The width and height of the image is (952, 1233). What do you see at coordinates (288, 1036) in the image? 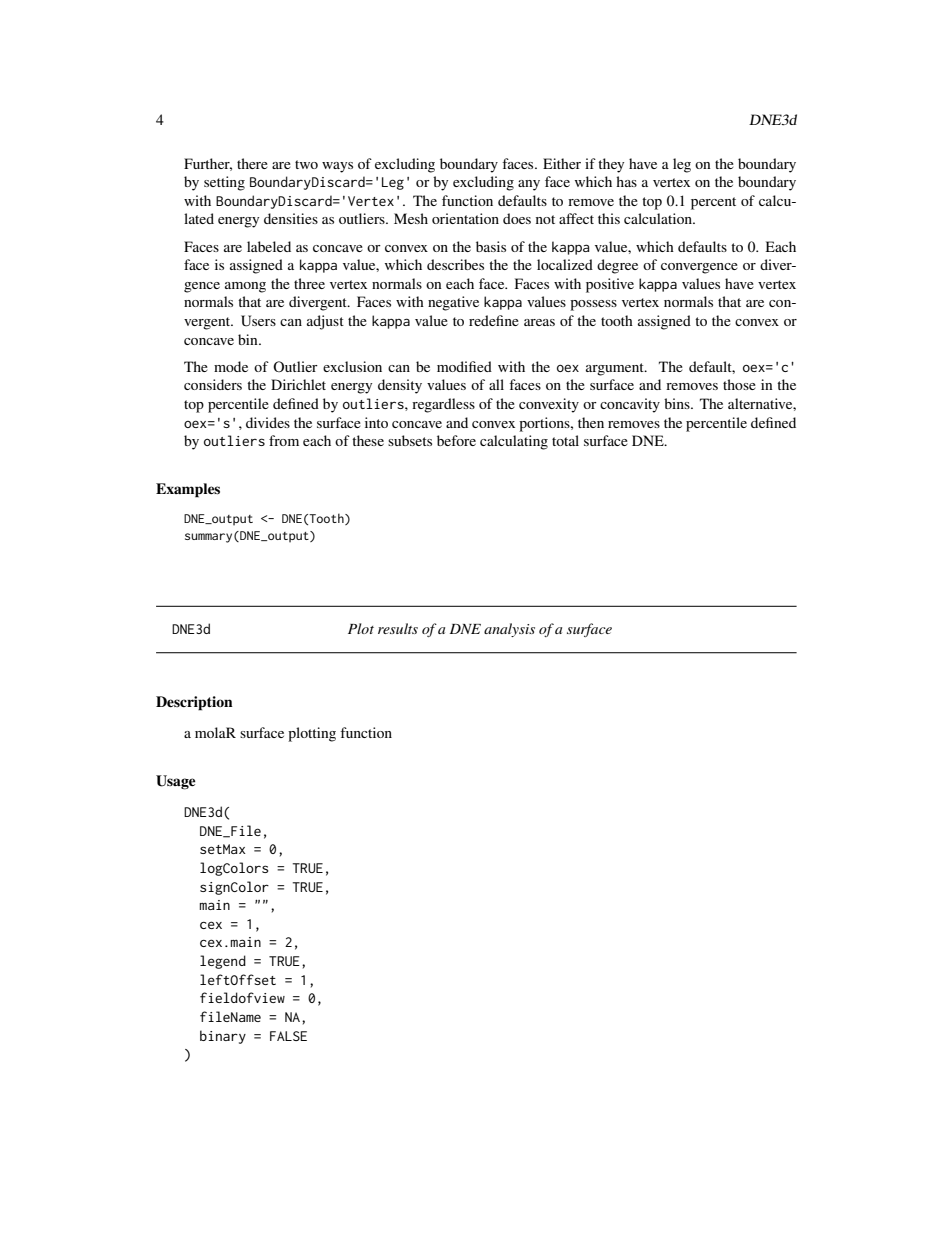
I see `FALSE` at bounding box center [288, 1036].
